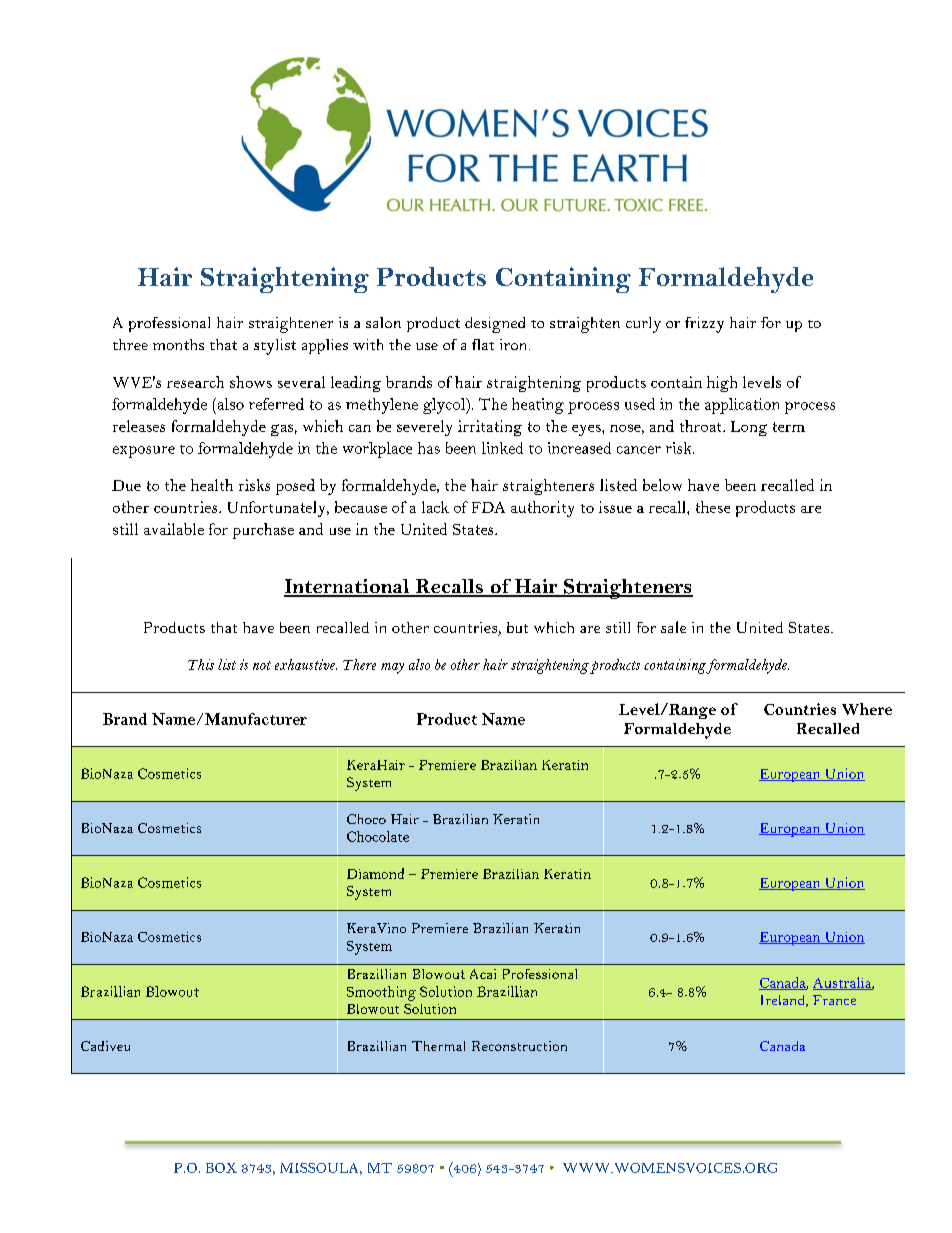  I want to click on France, so click(834, 1000).
